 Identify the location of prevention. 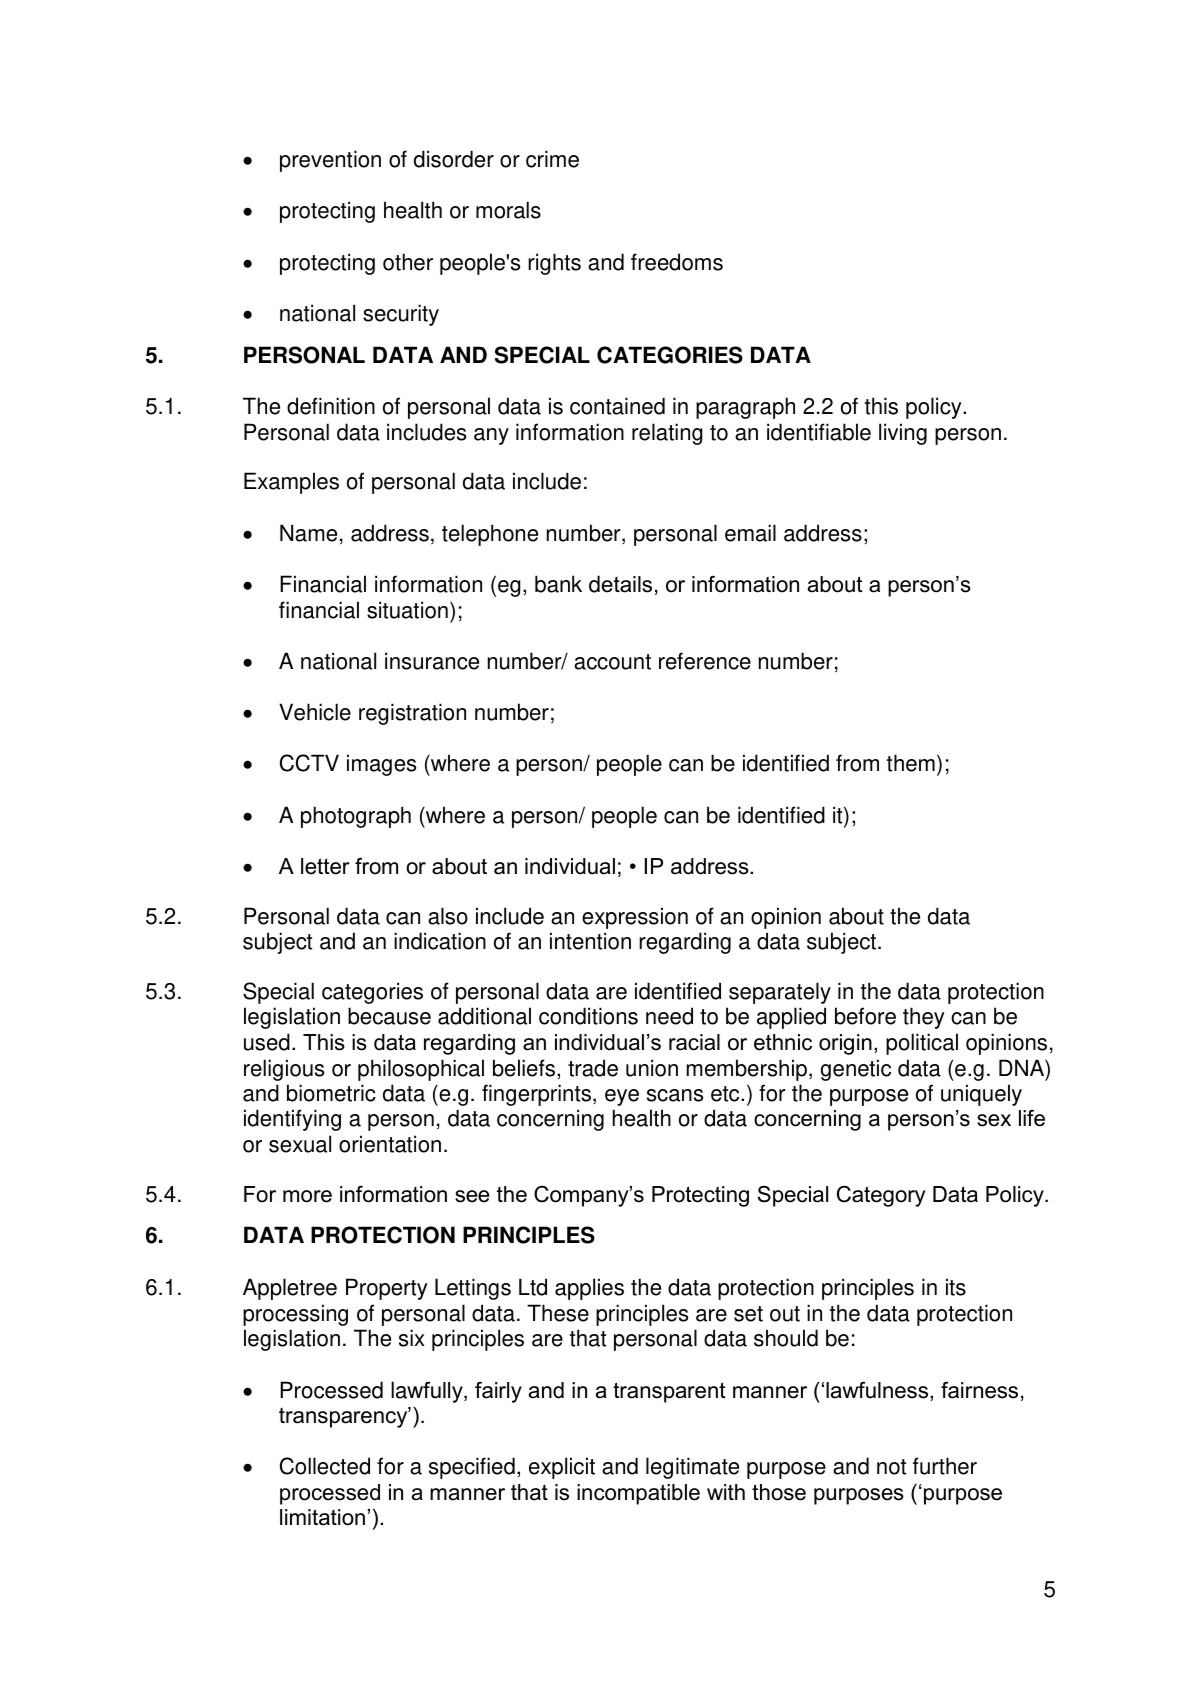
(330, 161).
